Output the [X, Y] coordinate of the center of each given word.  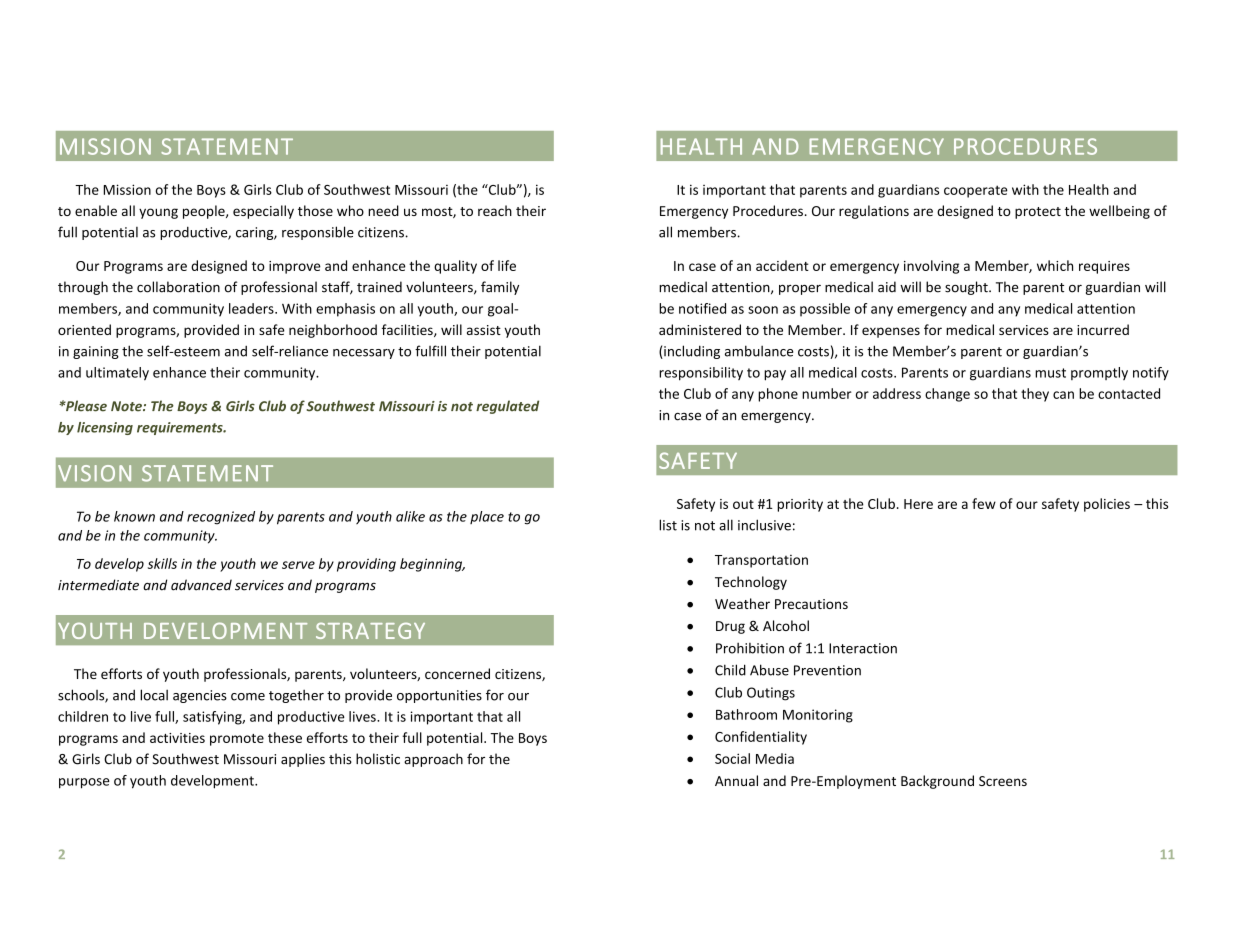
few [984, 503]
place [487, 517]
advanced [201, 585]
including [691, 352]
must [1050, 373]
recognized [221, 518]
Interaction [863, 648]
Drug [730, 627]
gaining [96, 352]
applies [303, 760]
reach [495, 210]
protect [1038, 213]
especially [263, 212]
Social [732, 758]
